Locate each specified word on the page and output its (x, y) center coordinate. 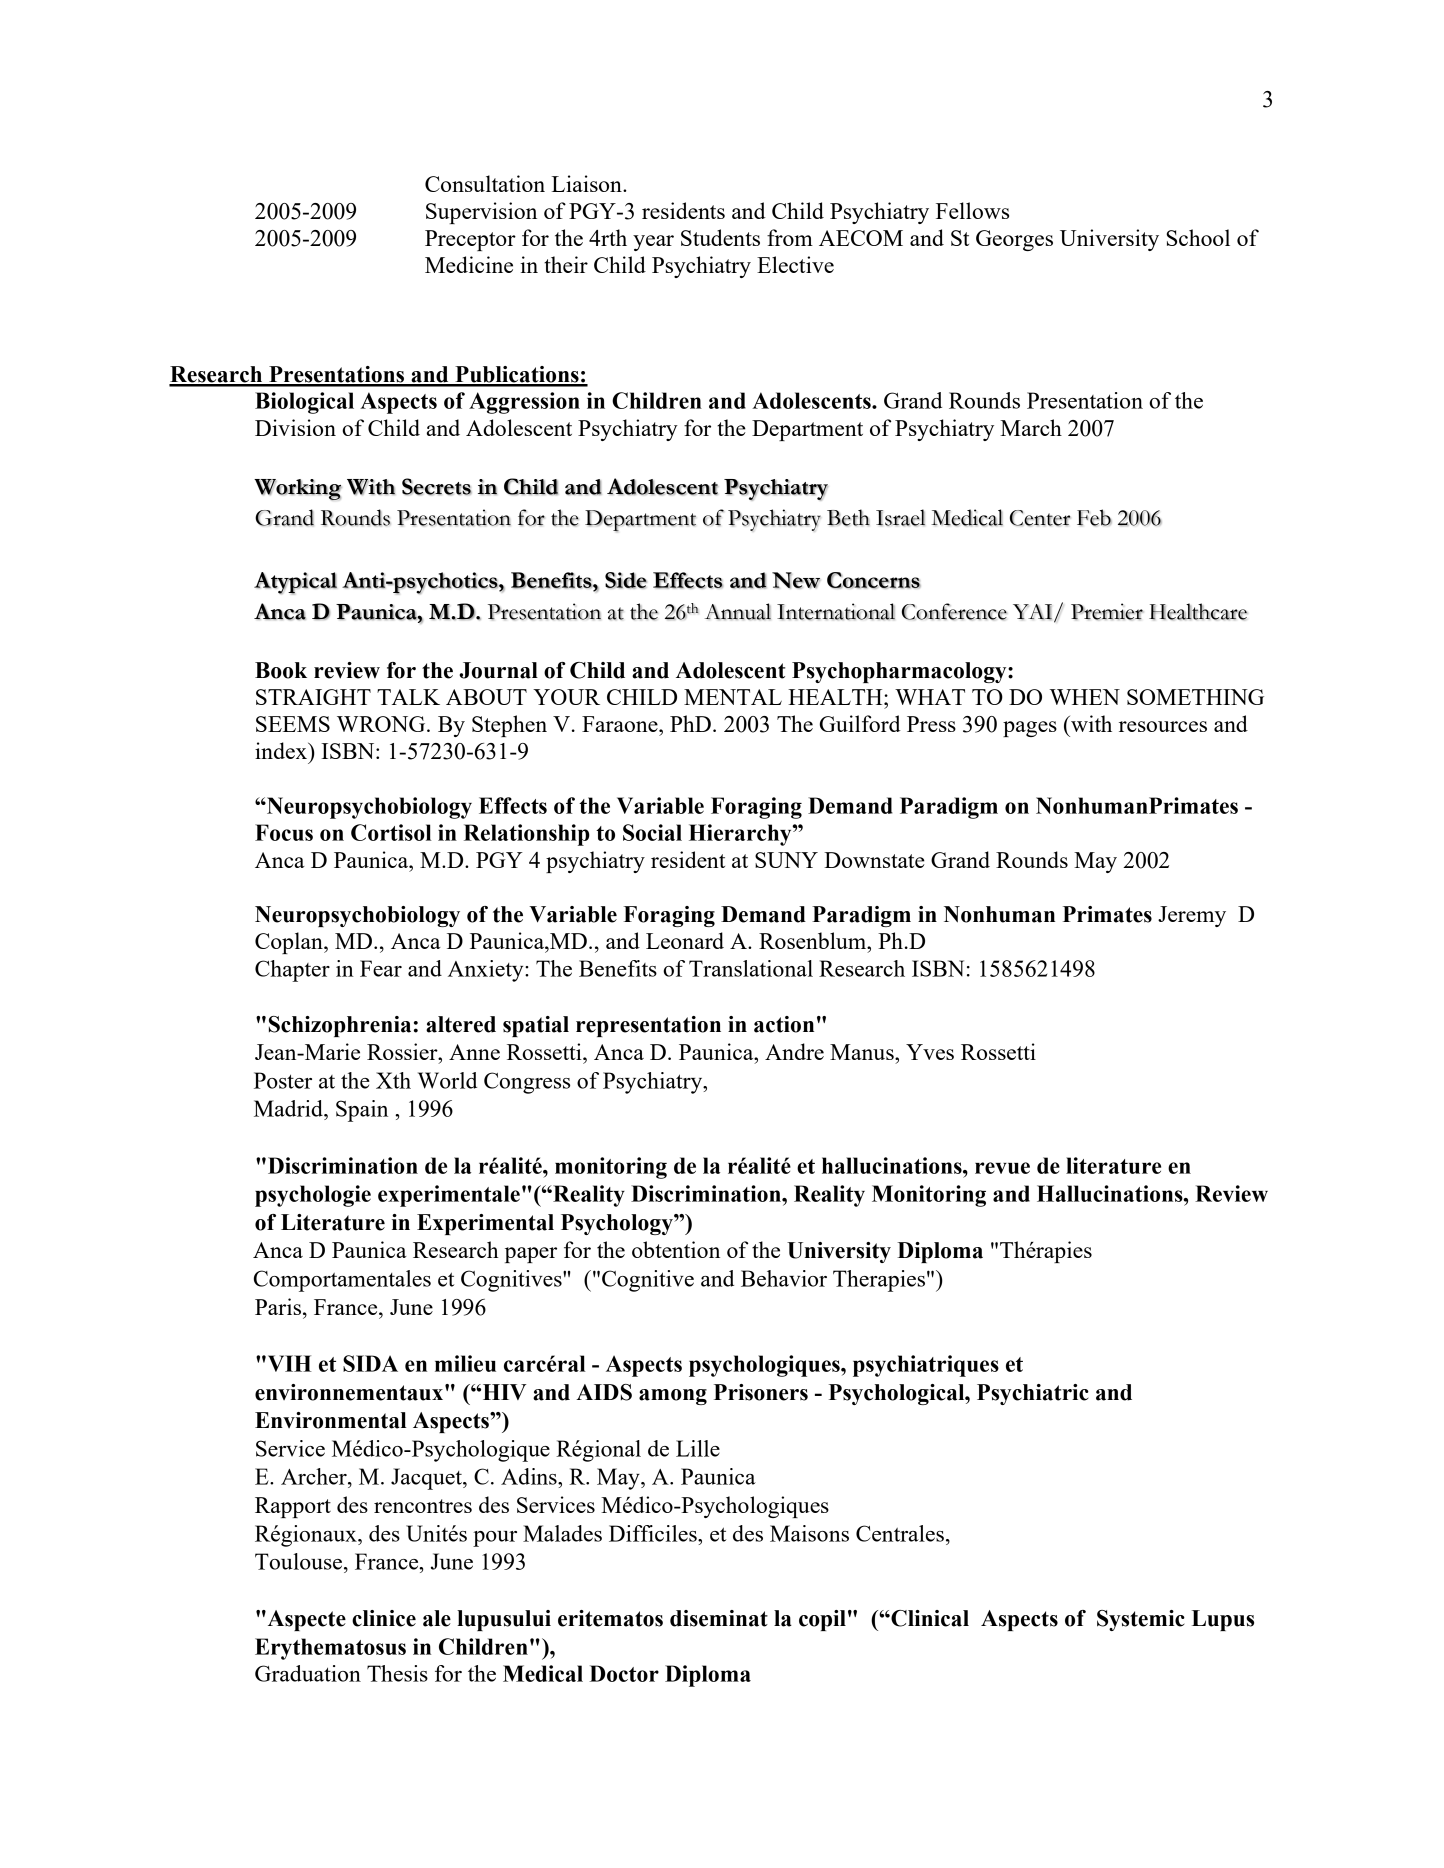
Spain (362, 1111)
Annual (738, 611)
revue (1002, 1168)
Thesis (397, 1673)
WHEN (1085, 697)
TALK (408, 697)
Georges (1014, 240)
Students (720, 237)
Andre (794, 1051)
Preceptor (470, 240)
